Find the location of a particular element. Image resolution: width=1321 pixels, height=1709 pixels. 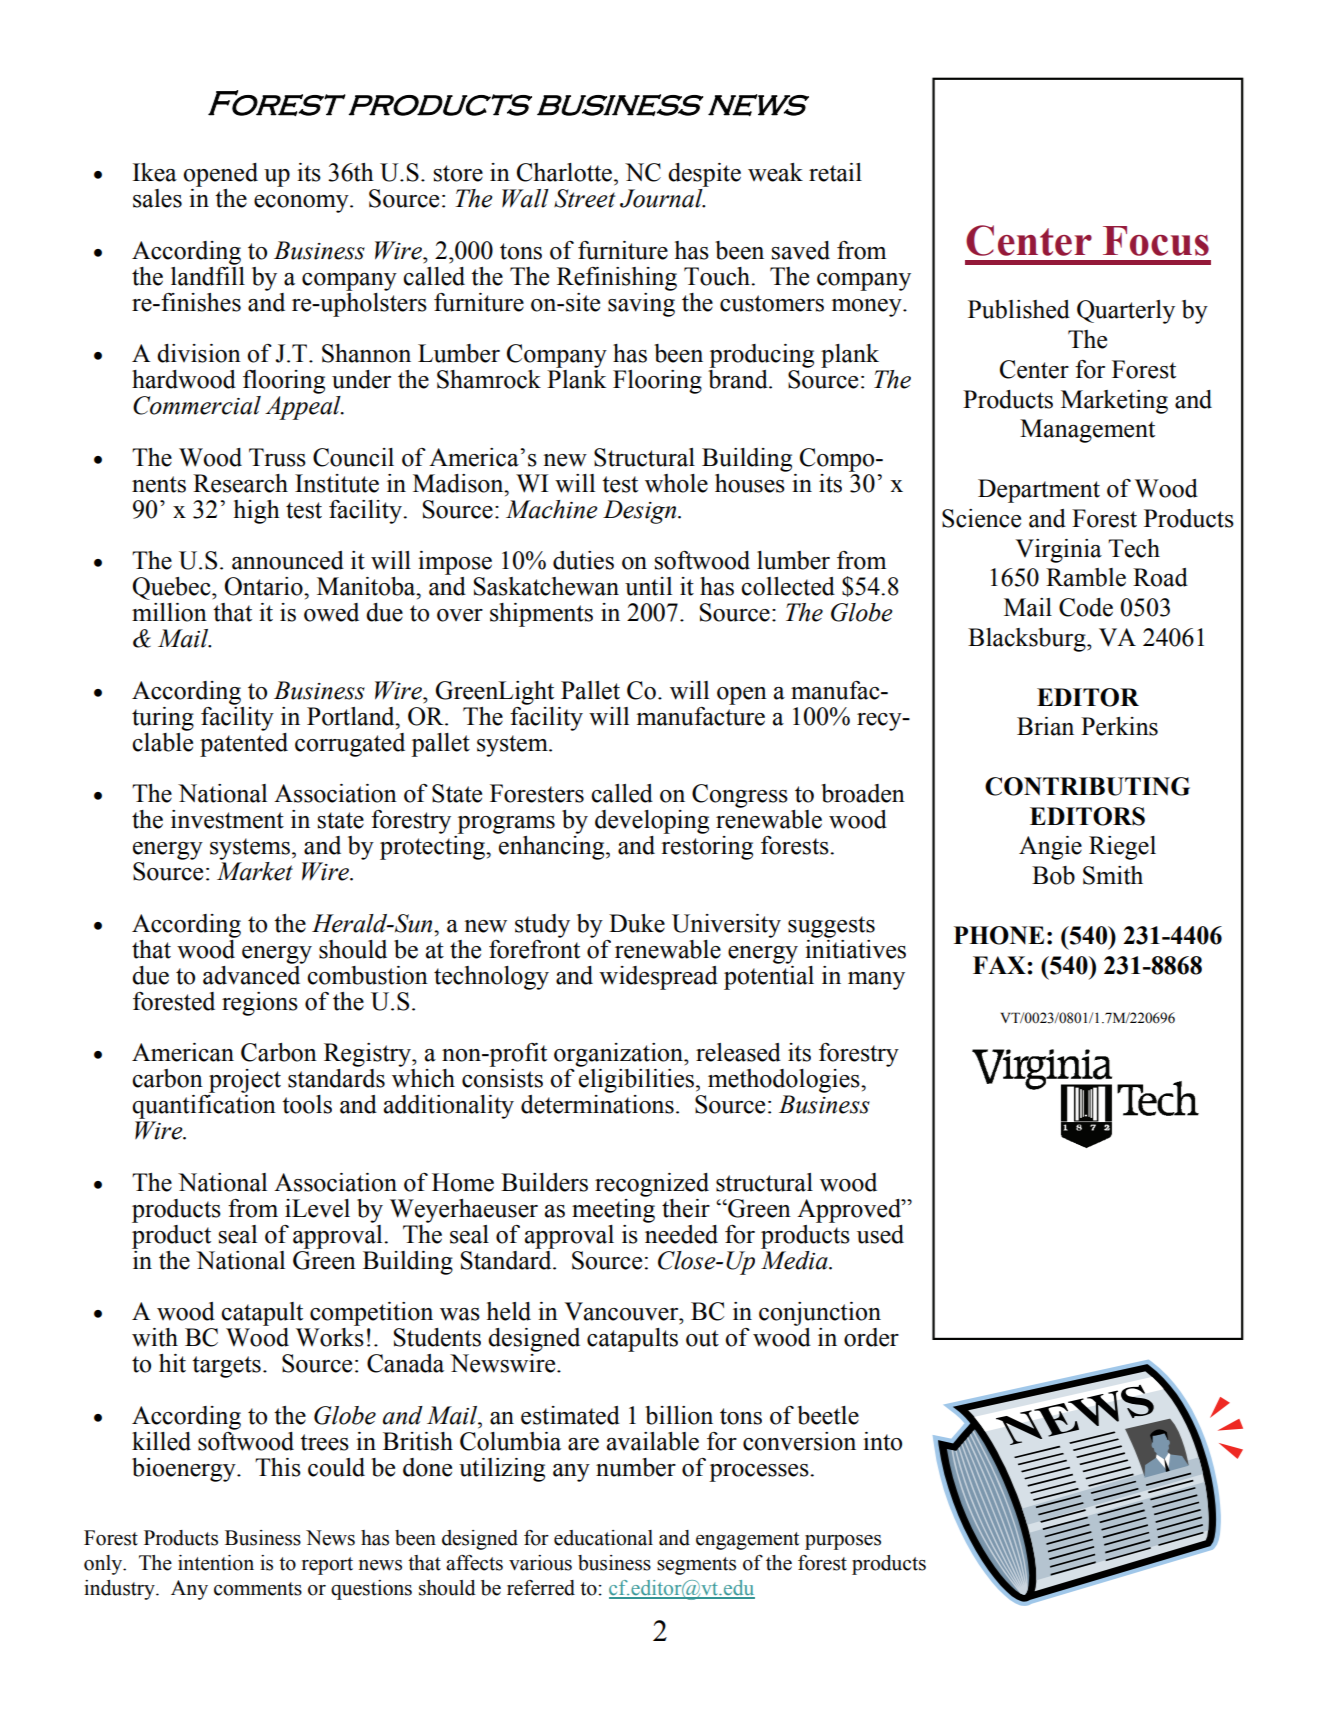

intention is located at coordinates (216, 1563).
